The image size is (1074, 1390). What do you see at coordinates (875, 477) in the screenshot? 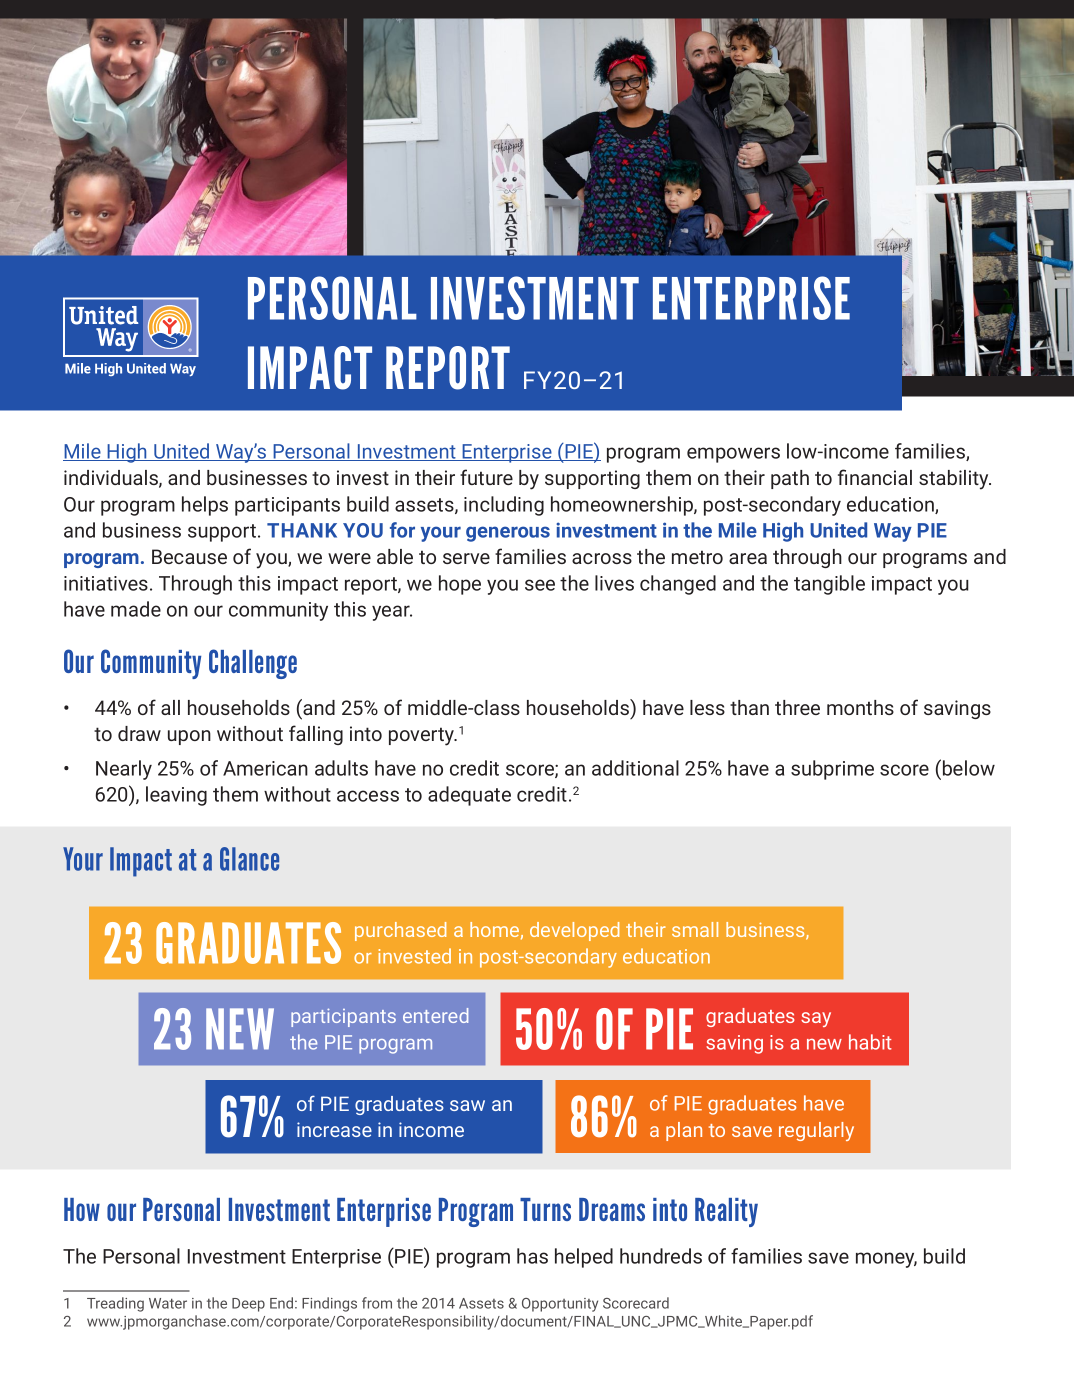
I see `financial` at bounding box center [875, 477].
